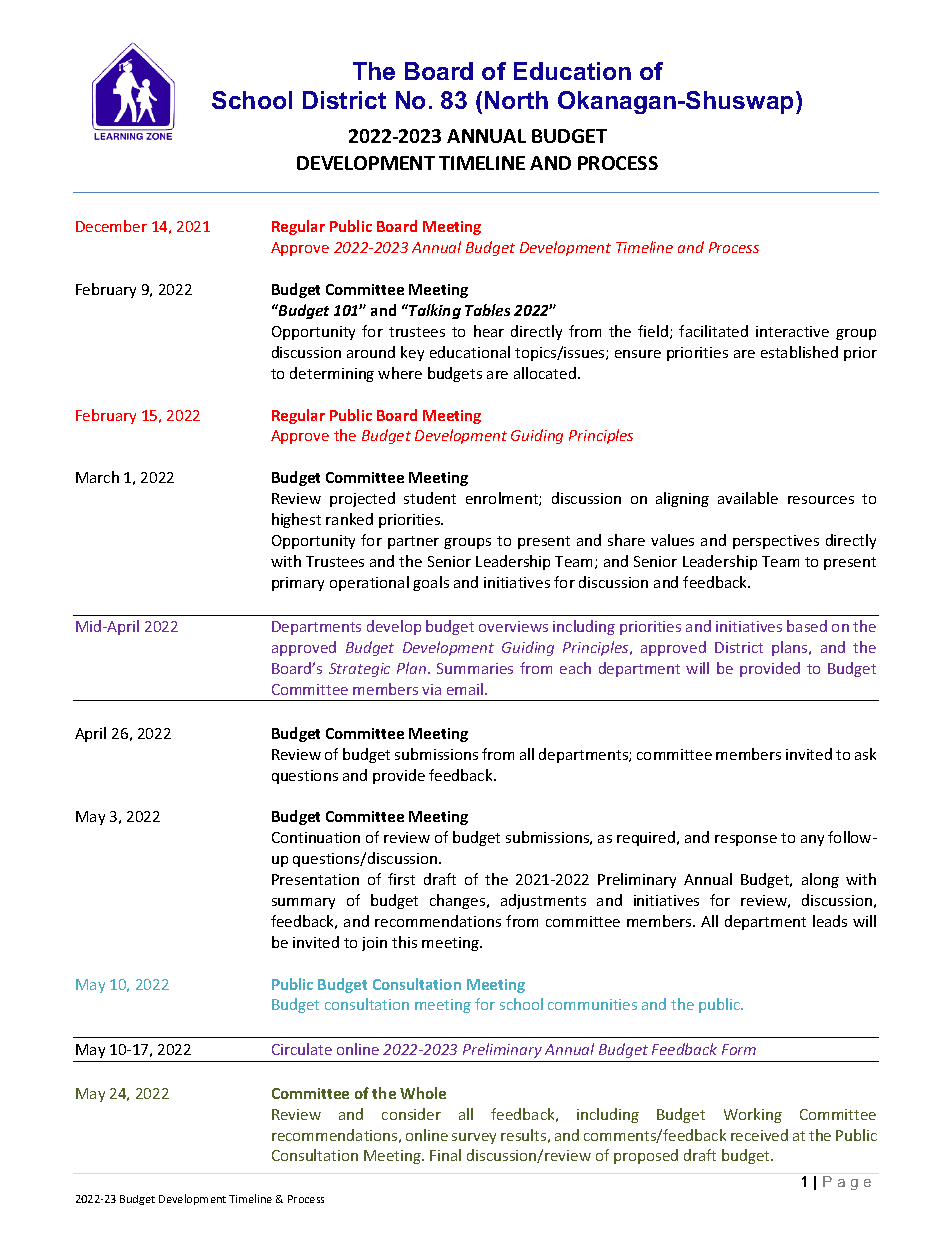  What do you see at coordinates (746, 840) in the screenshot?
I see `response` at bounding box center [746, 840].
